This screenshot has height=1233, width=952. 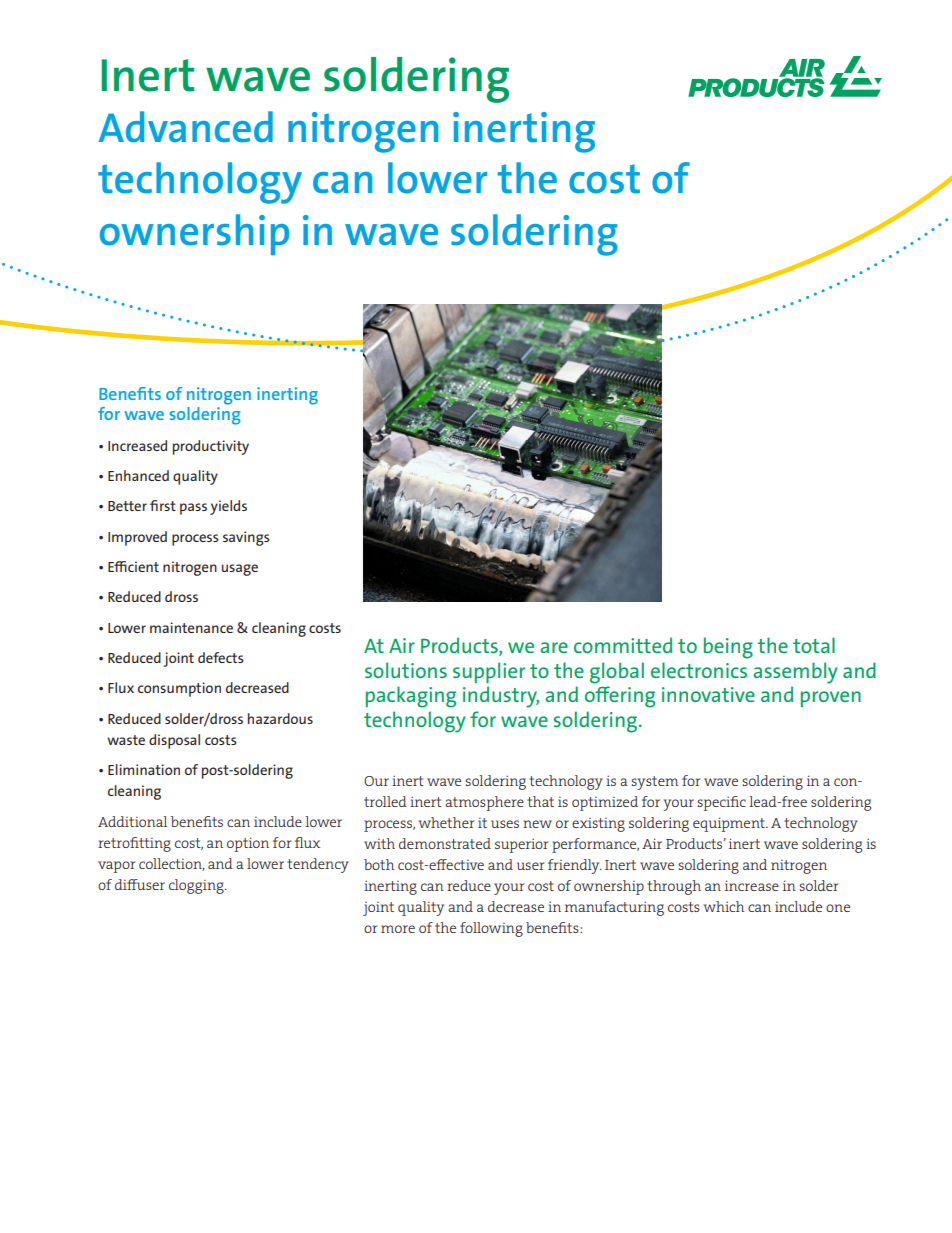 I want to click on productivity, so click(x=211, y=447).
